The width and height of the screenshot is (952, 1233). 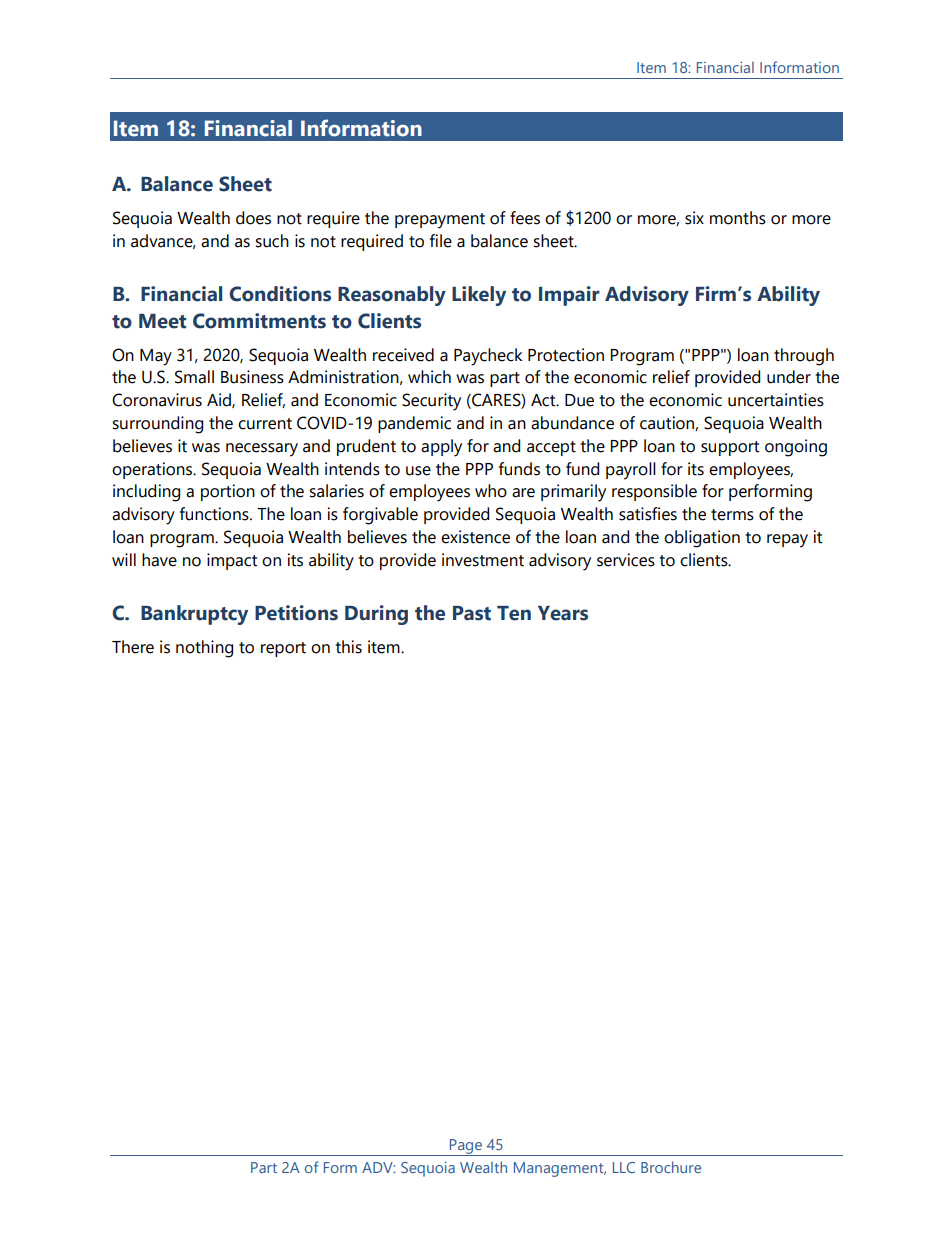 What do you see at coordinates (472, 613) in the screenshot?
I see `Past` at bounding box center [472, 613].
